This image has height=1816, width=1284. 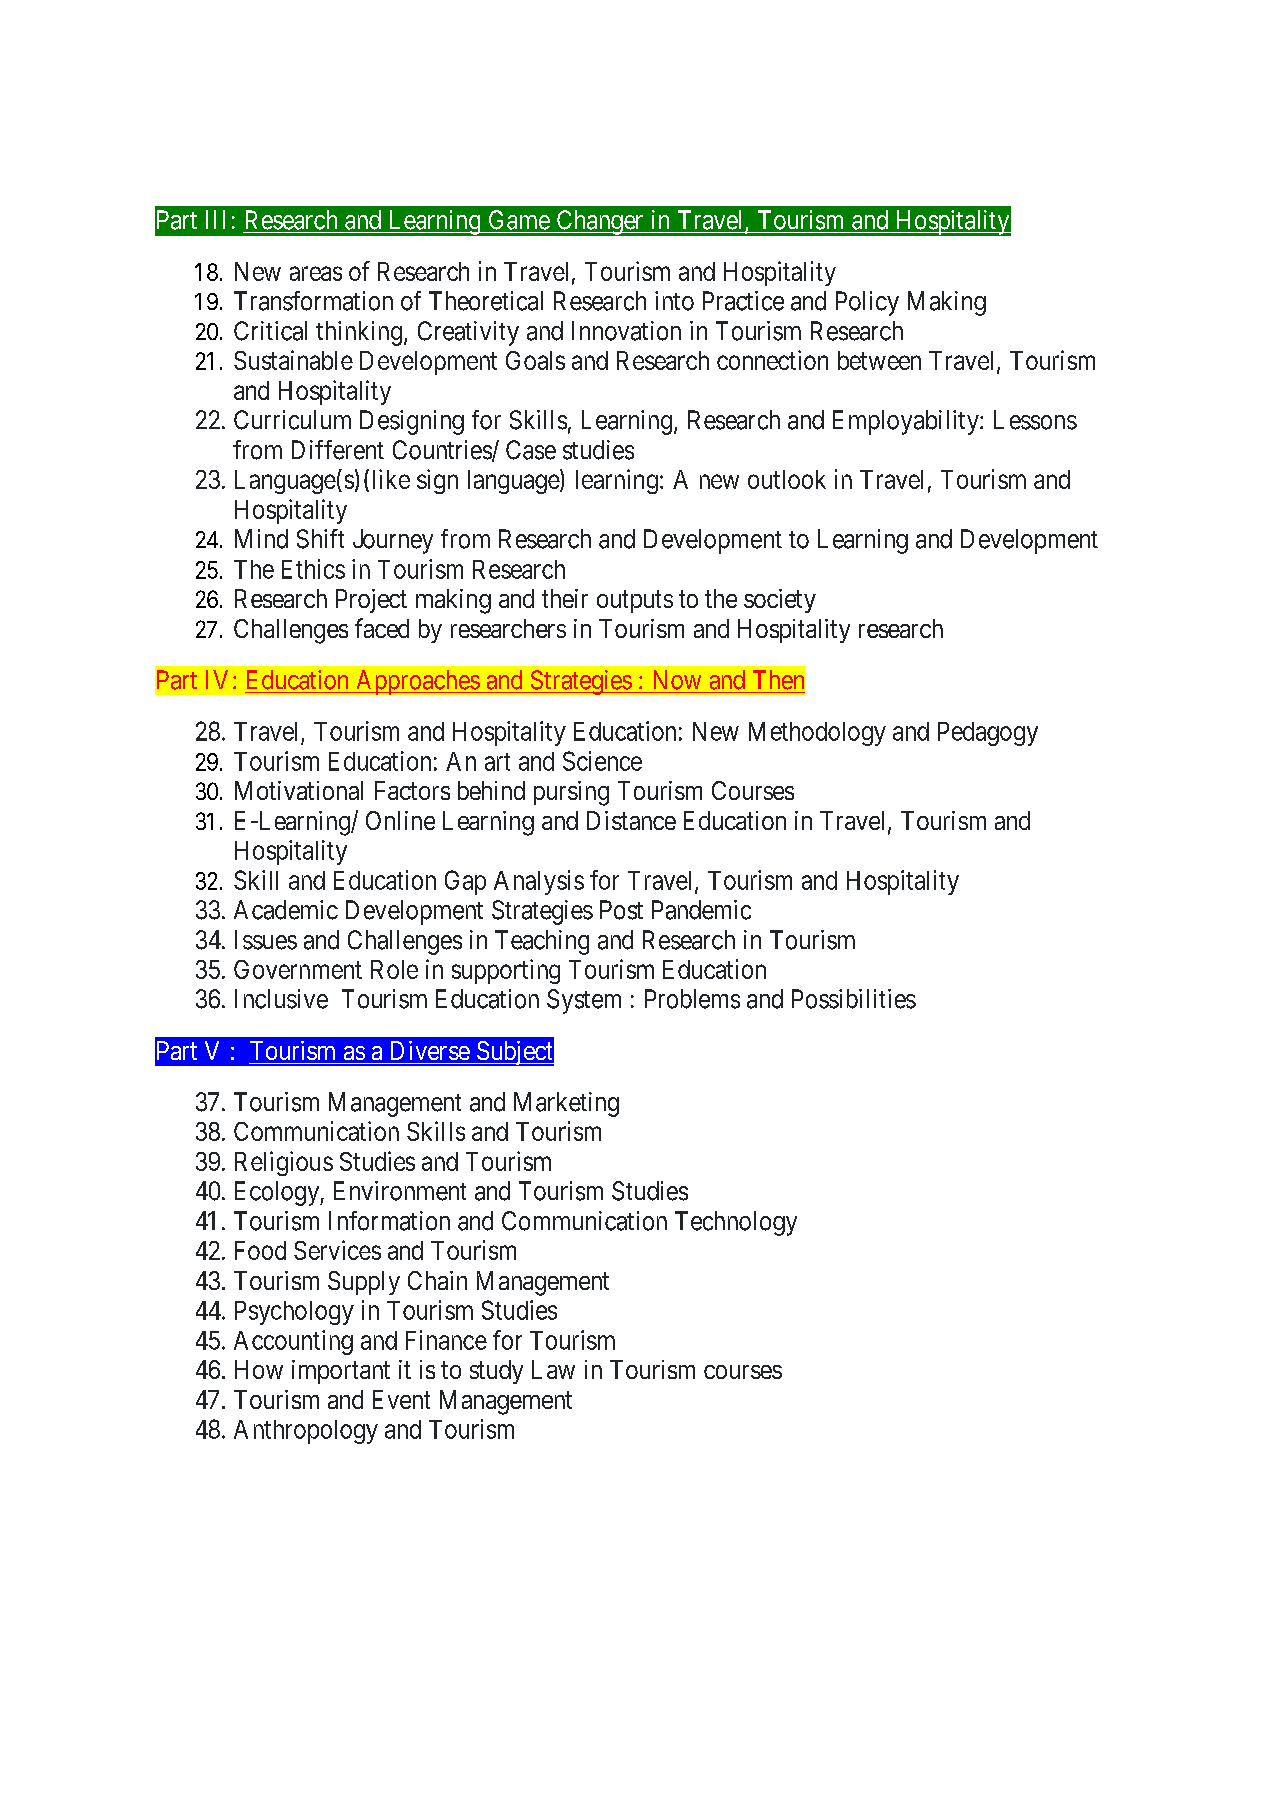 What do you see at coordinates (320, 539) in the image?
I see `Shift` at bounding box center [320, 539].
